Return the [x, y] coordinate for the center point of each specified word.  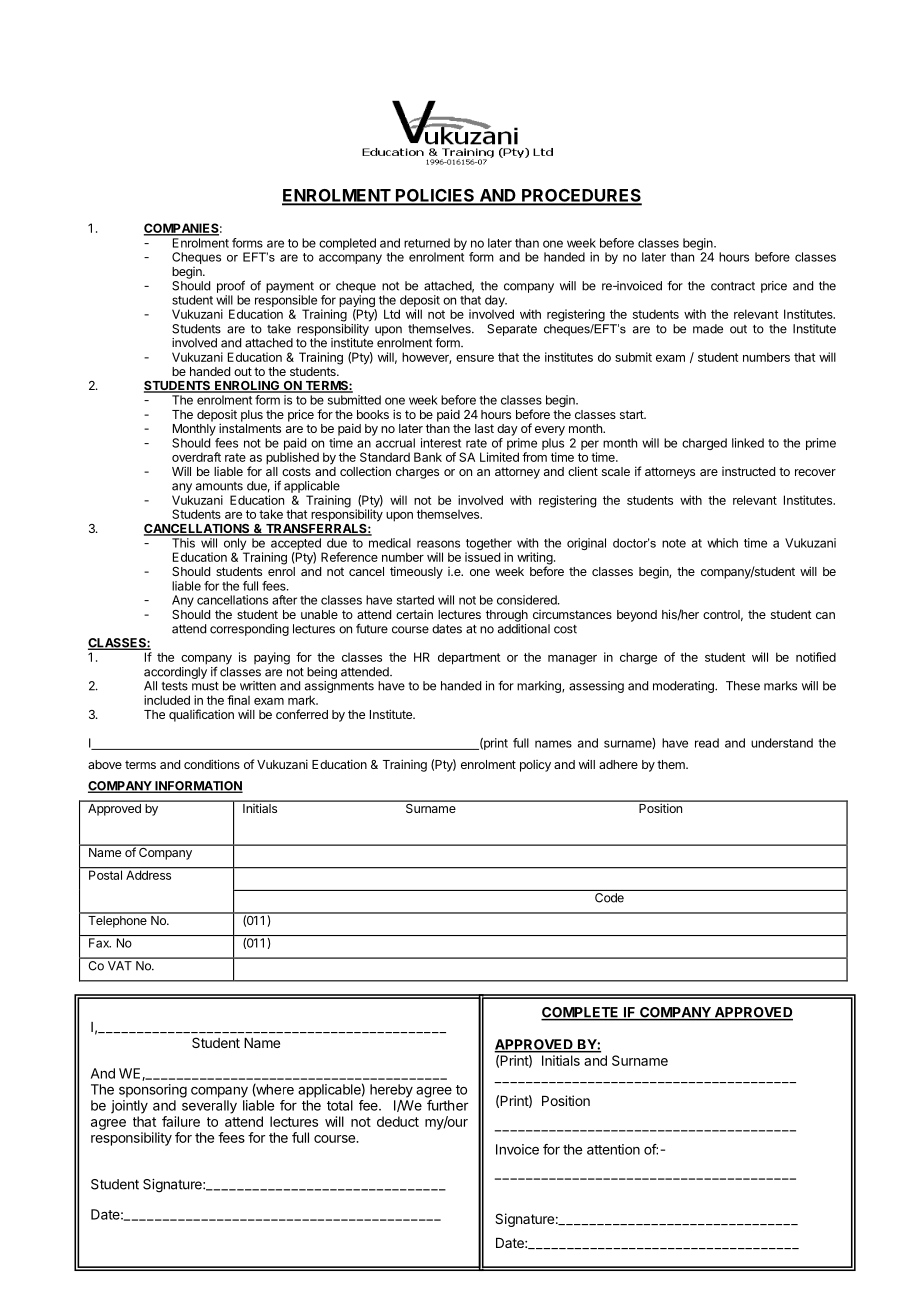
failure [181, 1121]
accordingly [175, 673]
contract [733, 286]
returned [427, 243]
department [469, 658]
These [743, 686]
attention [613, 1149]
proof [231, 286]
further [447, 1105]
